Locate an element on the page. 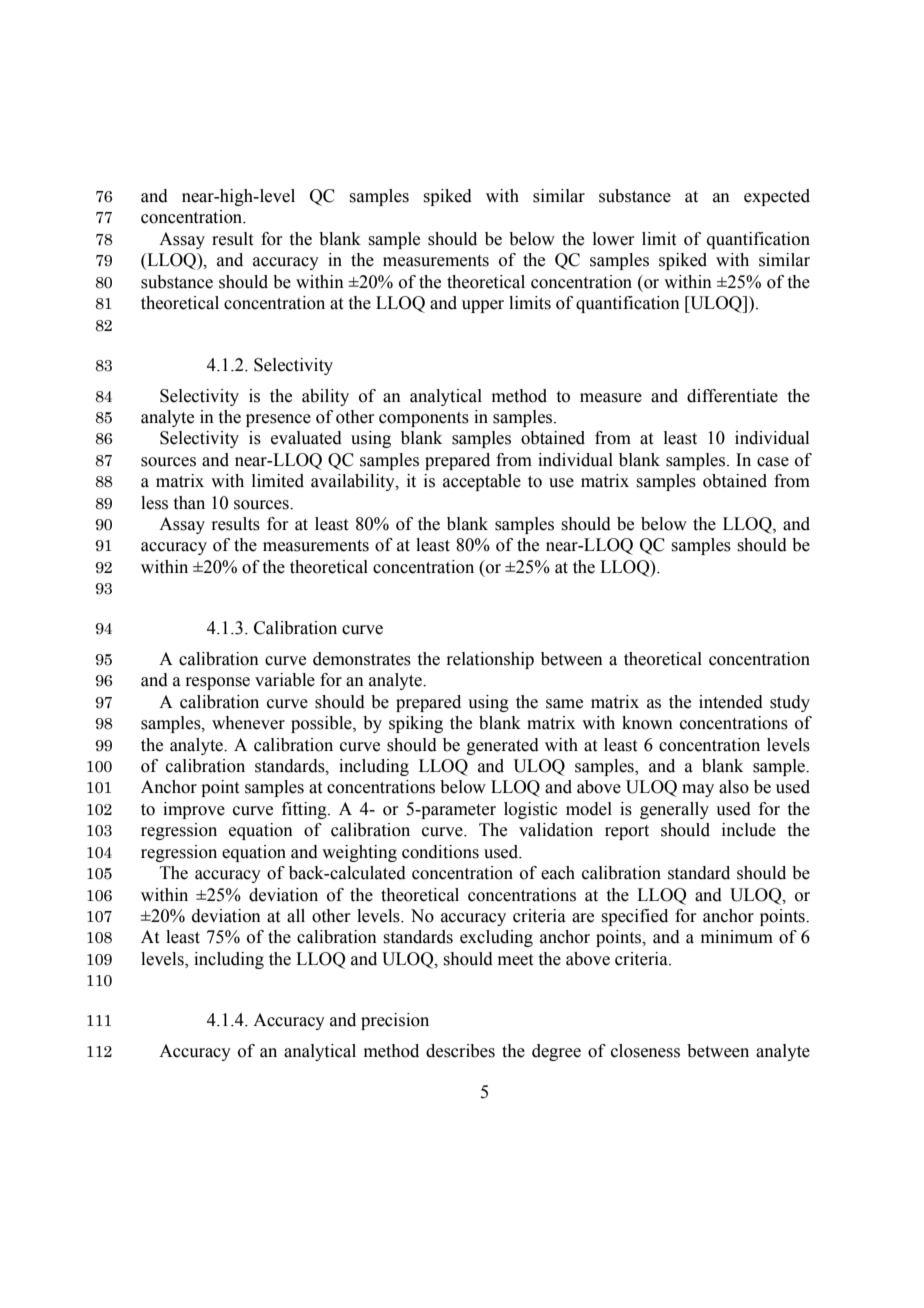 The height and width of the page is (1308, 924). upper is located at coordinates (483, 306).
